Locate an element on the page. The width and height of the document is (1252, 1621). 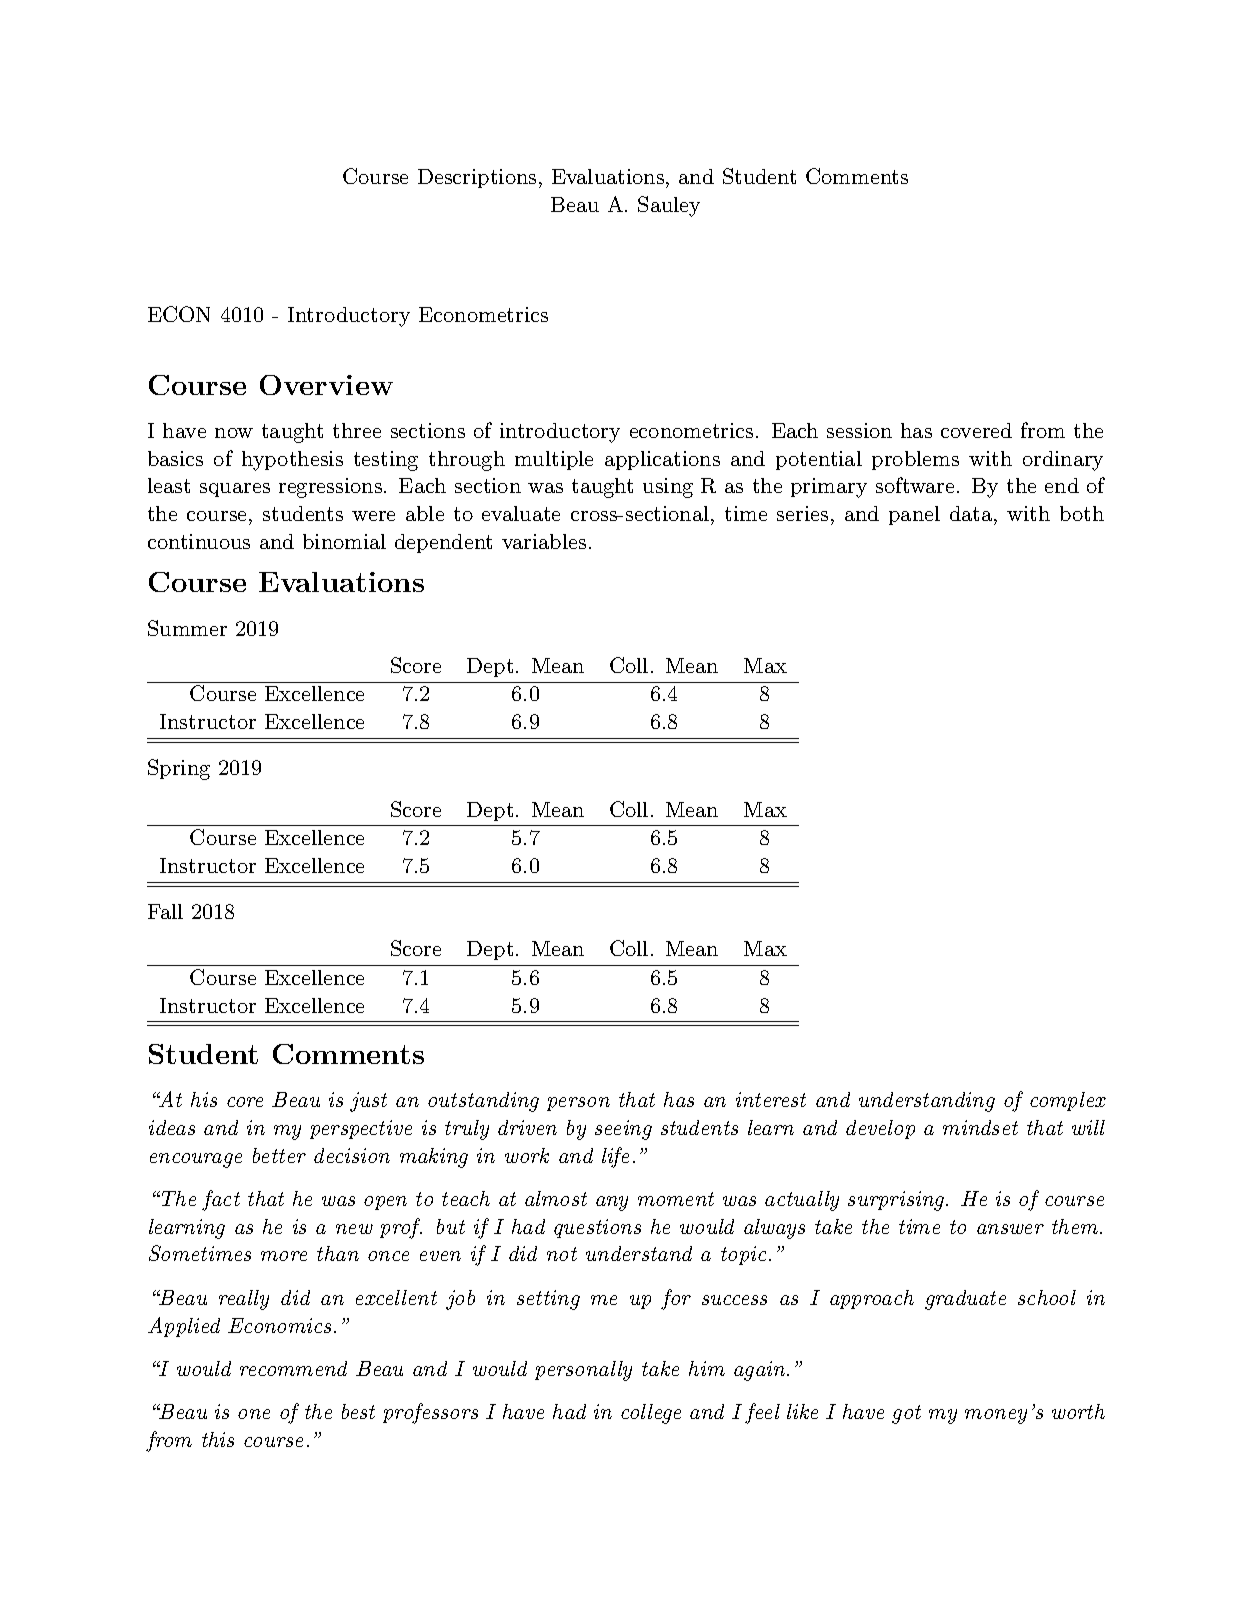
interest is located at coordinates (771, 1099).
